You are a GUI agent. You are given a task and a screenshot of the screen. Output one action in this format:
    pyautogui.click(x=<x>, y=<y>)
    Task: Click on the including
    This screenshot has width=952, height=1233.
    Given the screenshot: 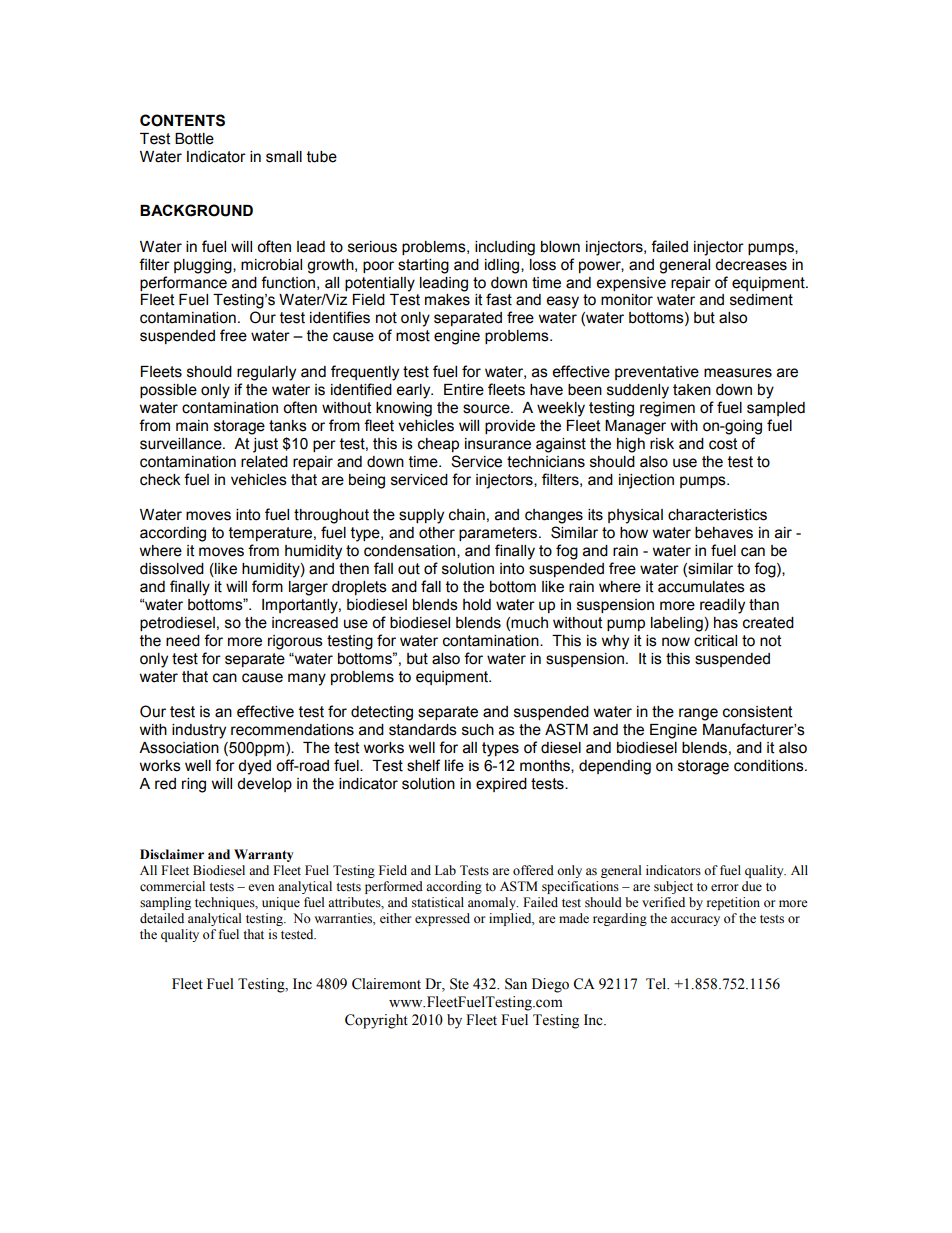 What is the action you would take?
    pyautogui.click(x=505, y=248)
